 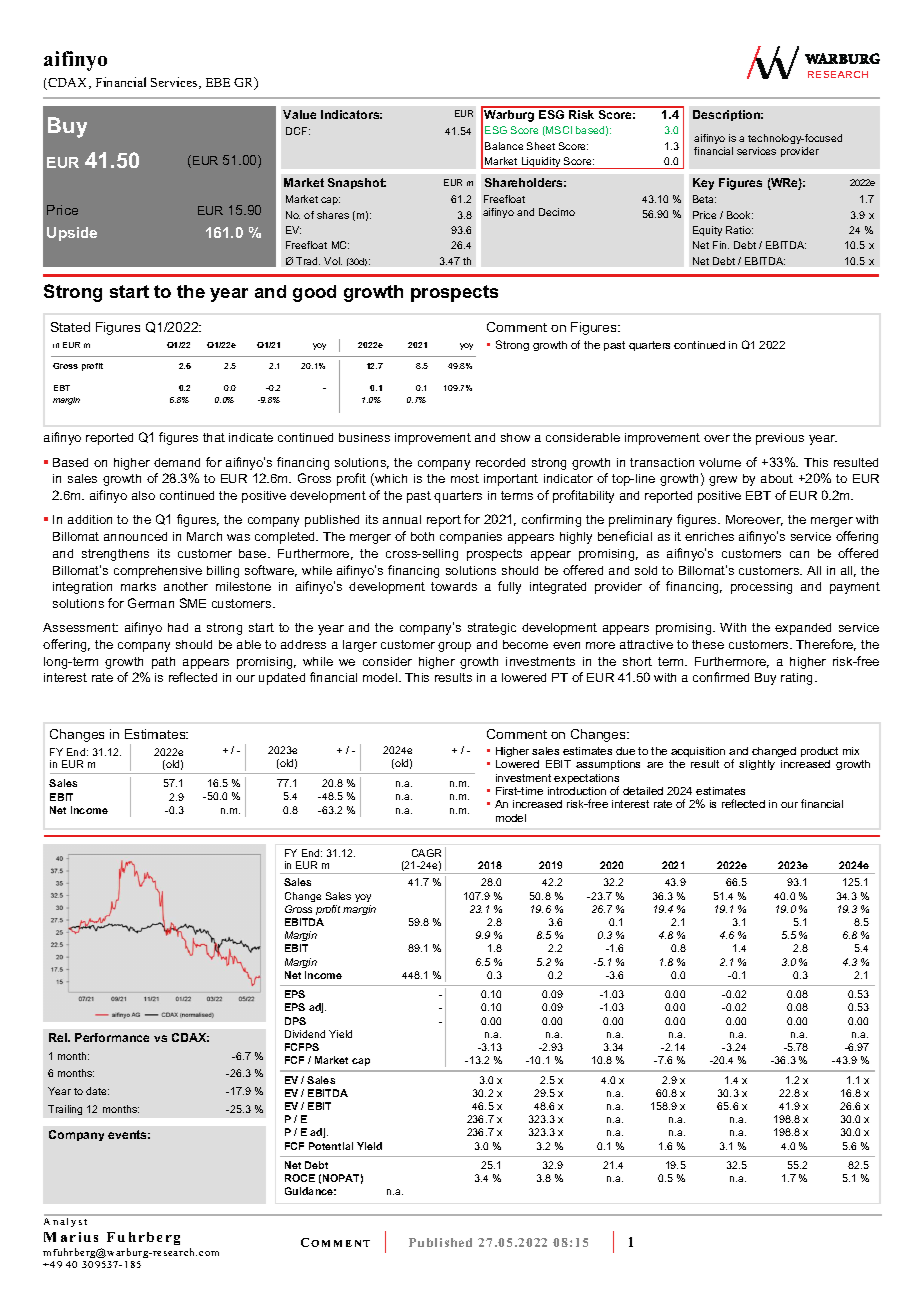 What do you see at coordinates (177, 462) in the page?
I see `demand` at bounding box center [177, 462].
